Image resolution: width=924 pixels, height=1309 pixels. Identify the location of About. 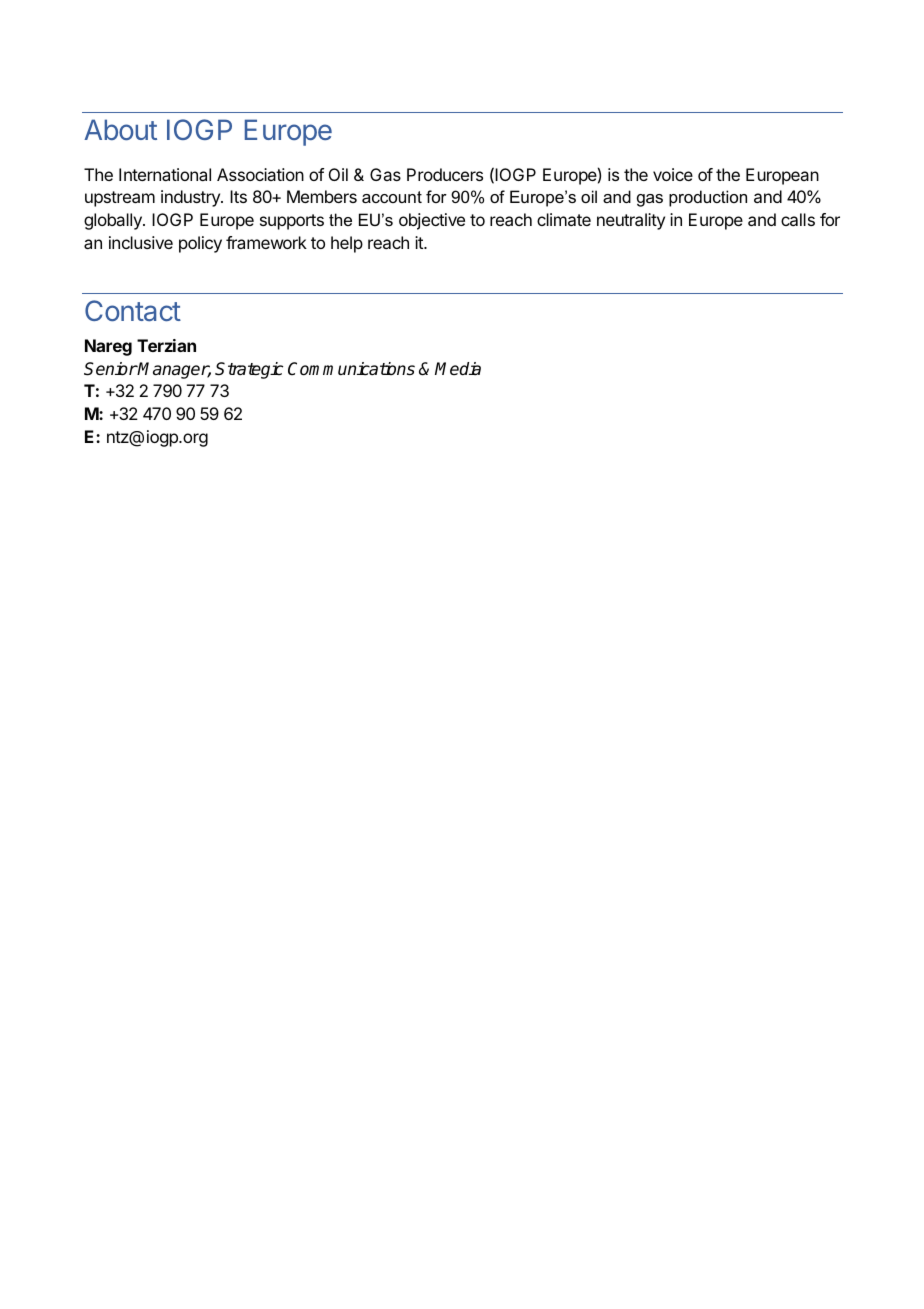
(120, 129).
